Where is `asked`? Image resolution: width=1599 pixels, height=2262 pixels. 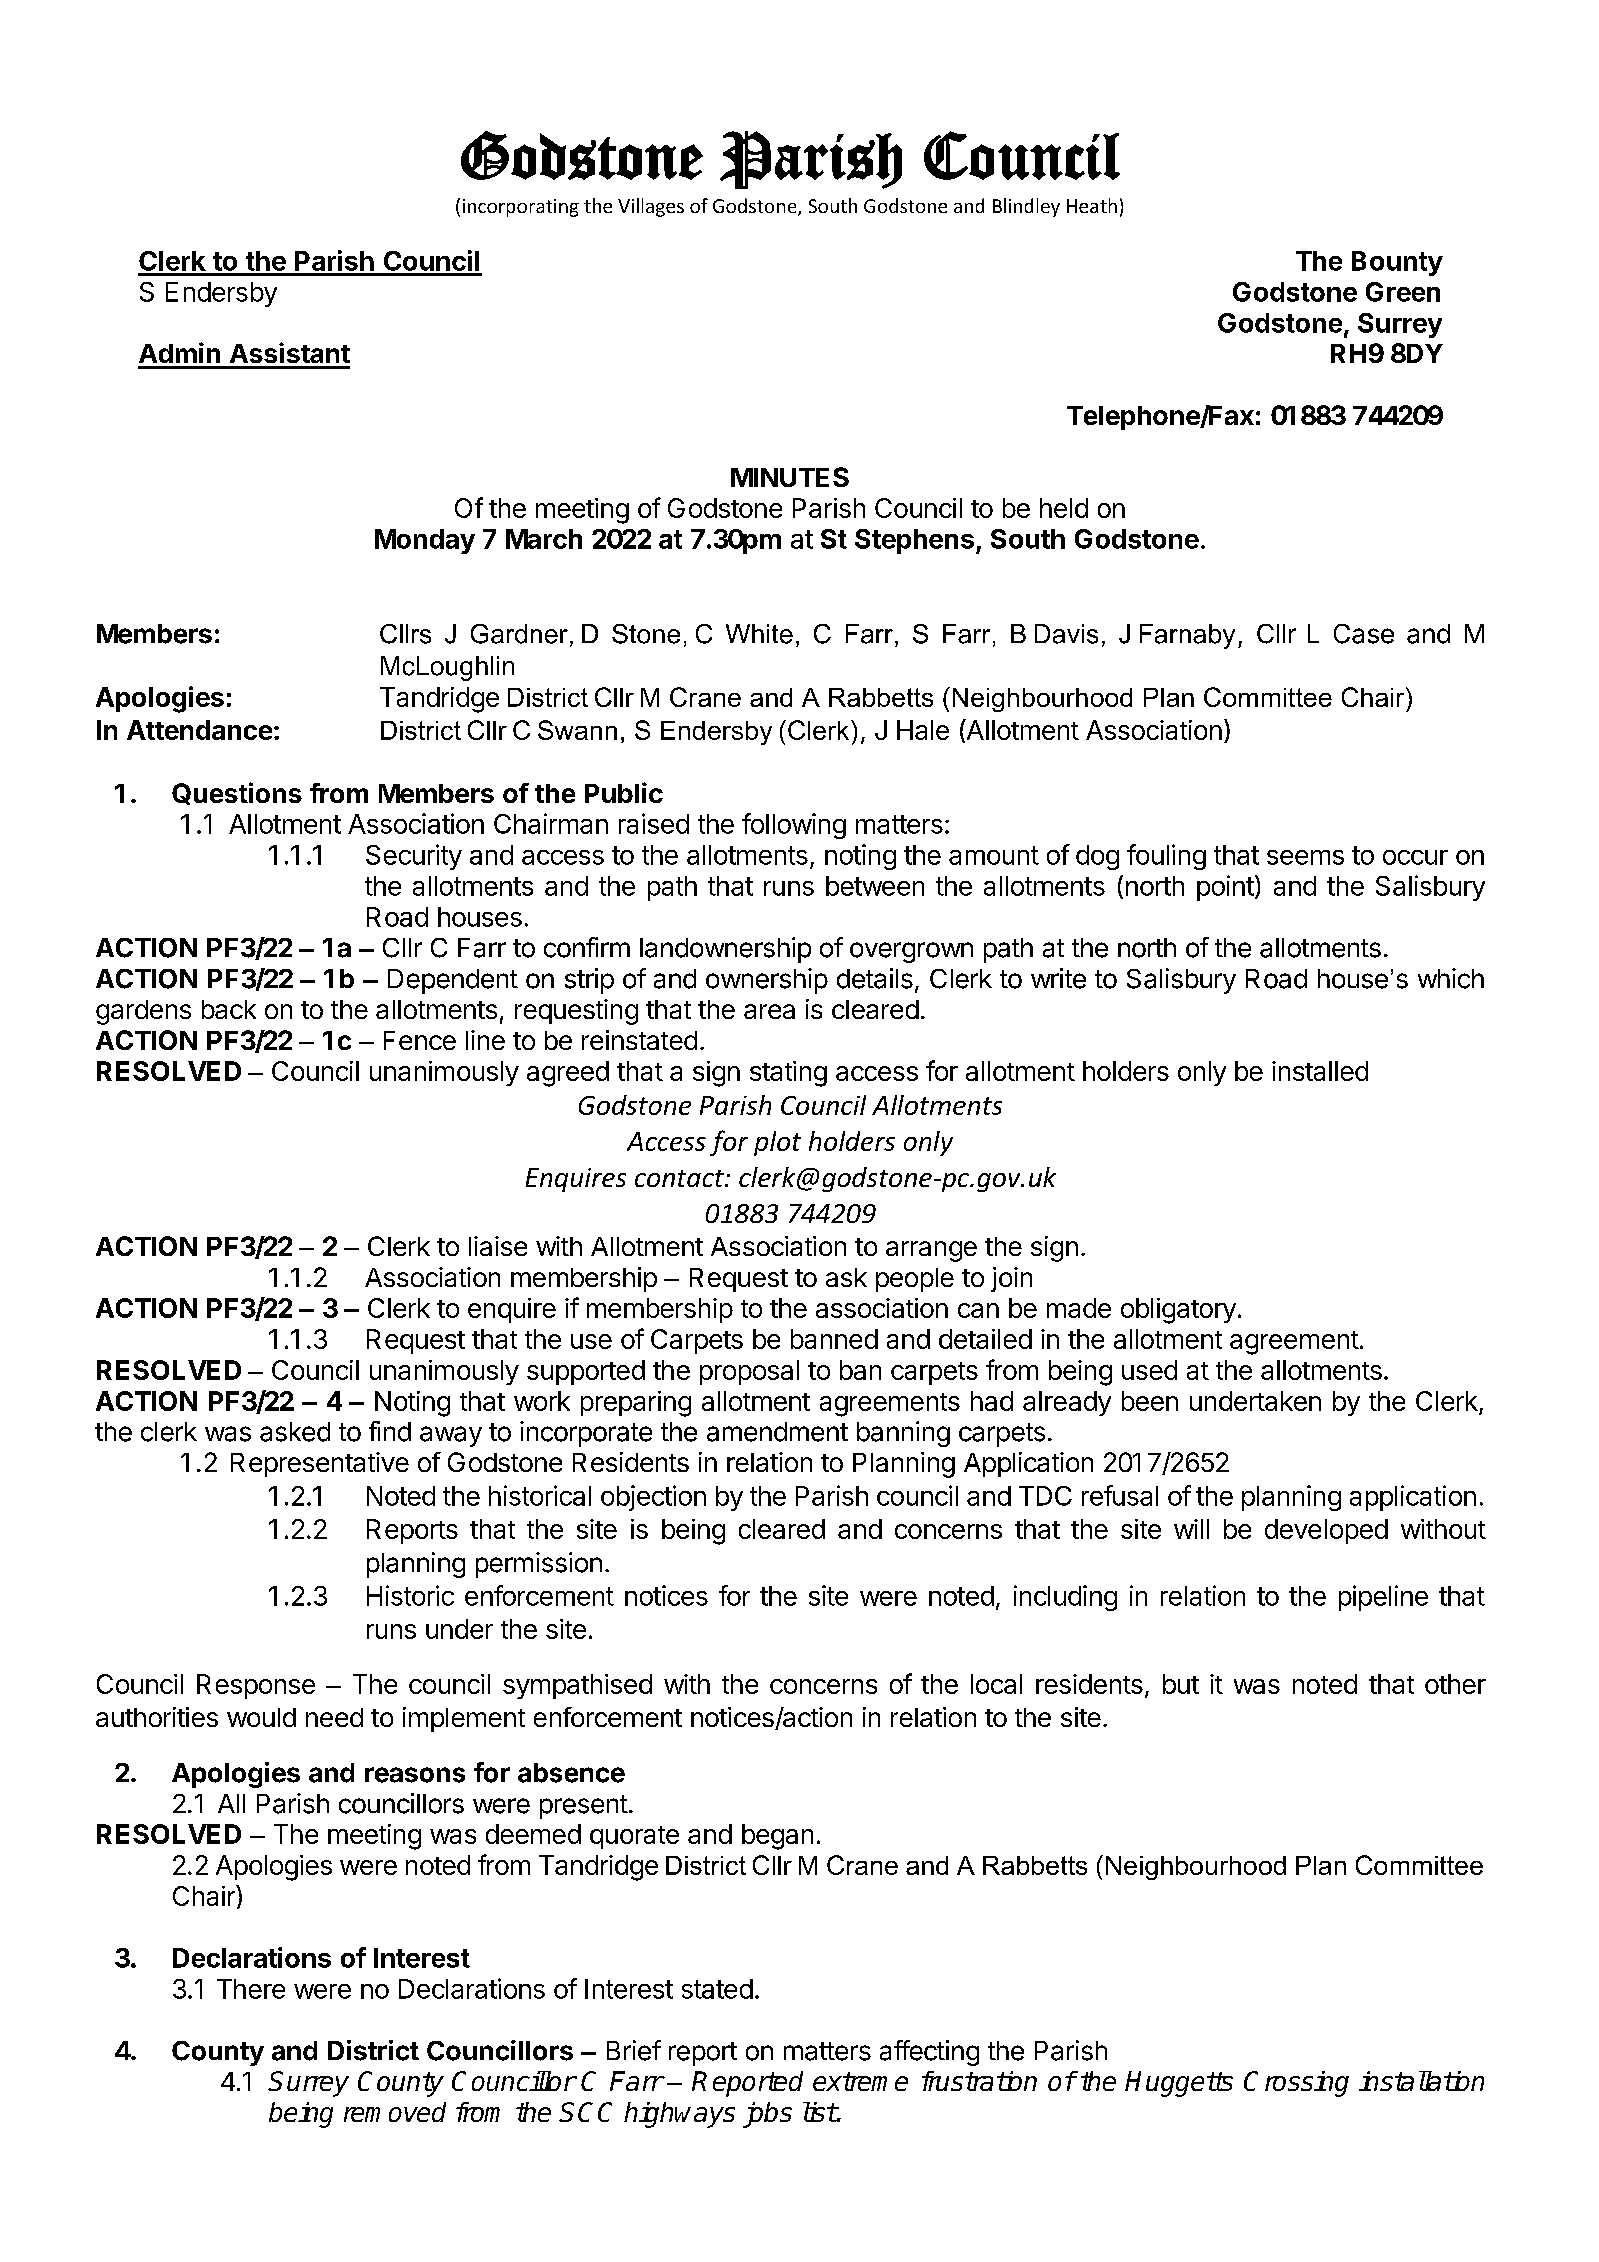
asked is located at coordinates (295, 1432).
